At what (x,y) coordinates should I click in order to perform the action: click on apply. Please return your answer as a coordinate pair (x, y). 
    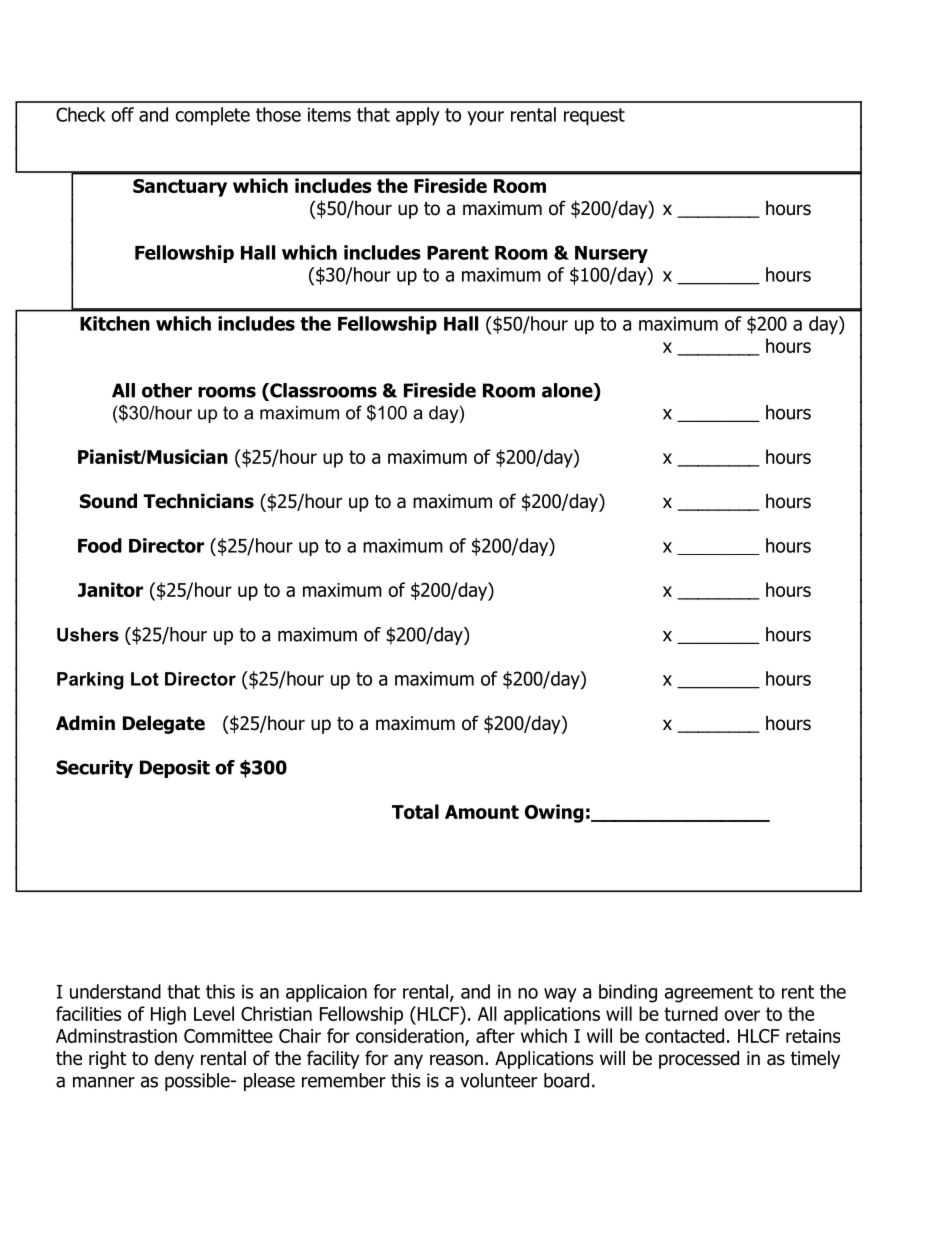
    Looking at the image, I should click on (418, 116).
